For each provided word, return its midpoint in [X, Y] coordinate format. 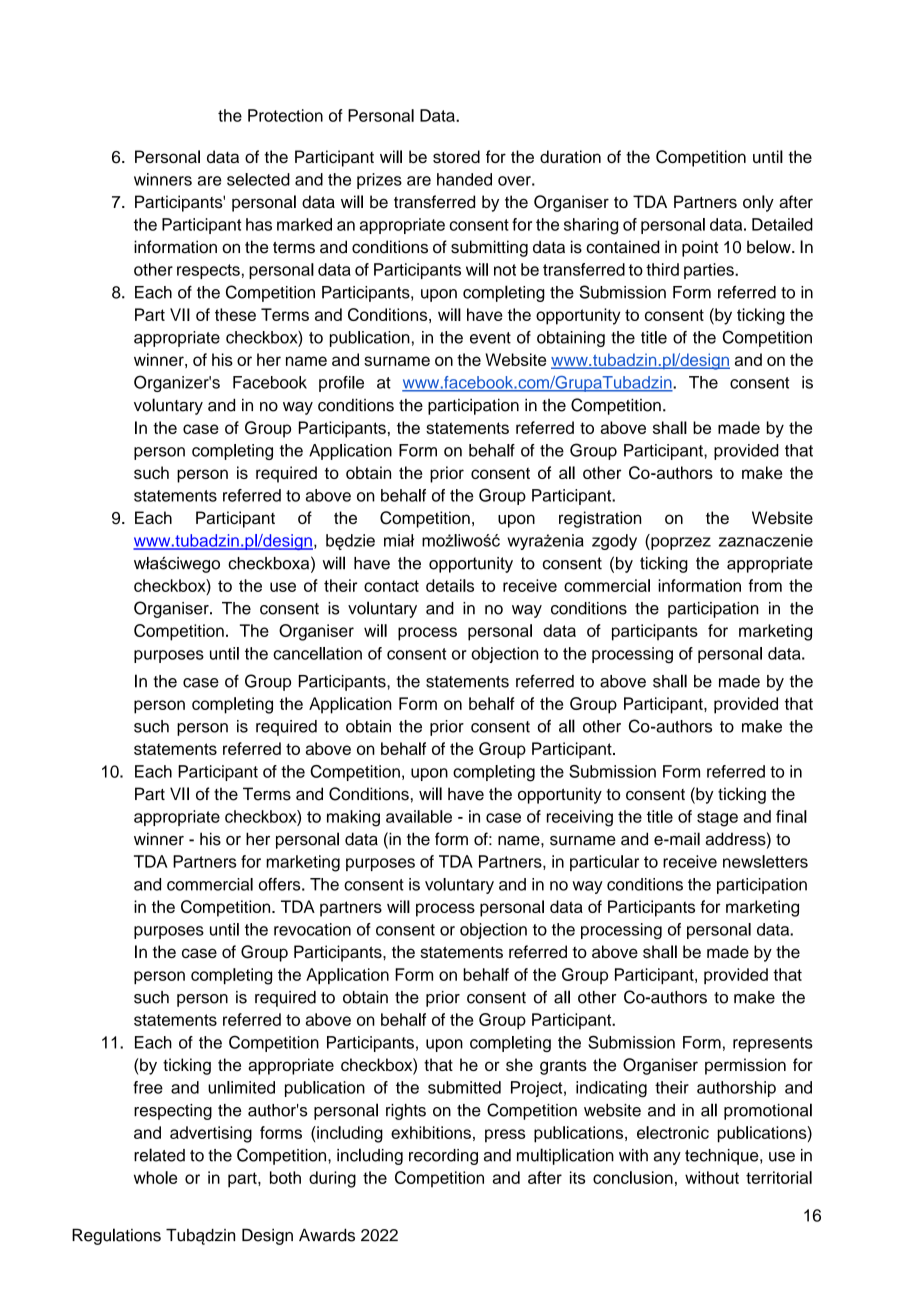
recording [443, 1157]
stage [717, 819]
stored [456, 156]
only [758, 203]
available [419, 816]
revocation [312, 929]
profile [341, 384]
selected [258, 179]
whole [155, 1177]
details [450, 585]
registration [600, 519]
